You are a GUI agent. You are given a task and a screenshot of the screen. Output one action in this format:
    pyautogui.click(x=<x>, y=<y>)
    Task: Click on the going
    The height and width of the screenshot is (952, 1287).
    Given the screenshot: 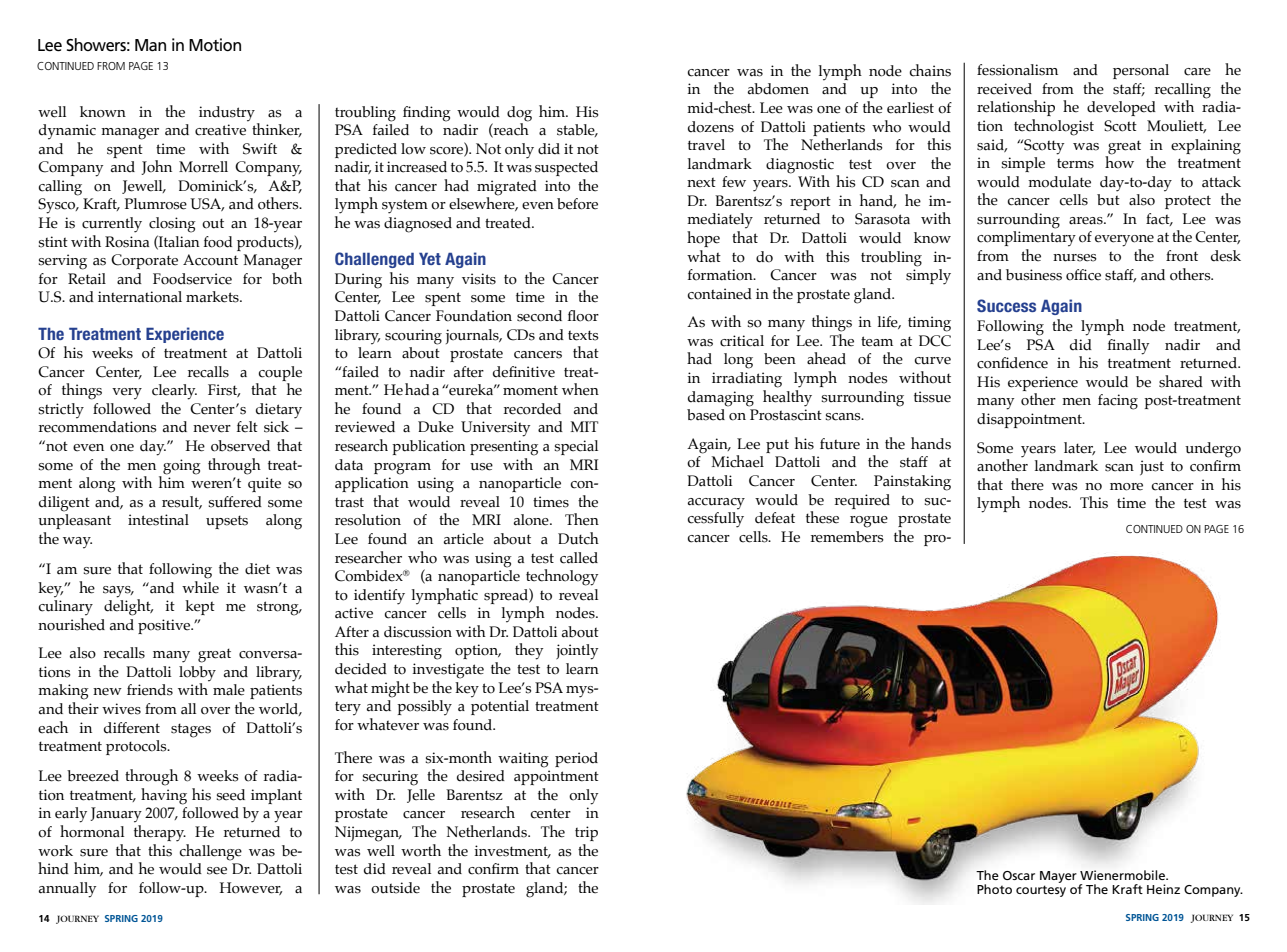 What is the action you would take?
    pyautogui.click(x=182, y=467)
